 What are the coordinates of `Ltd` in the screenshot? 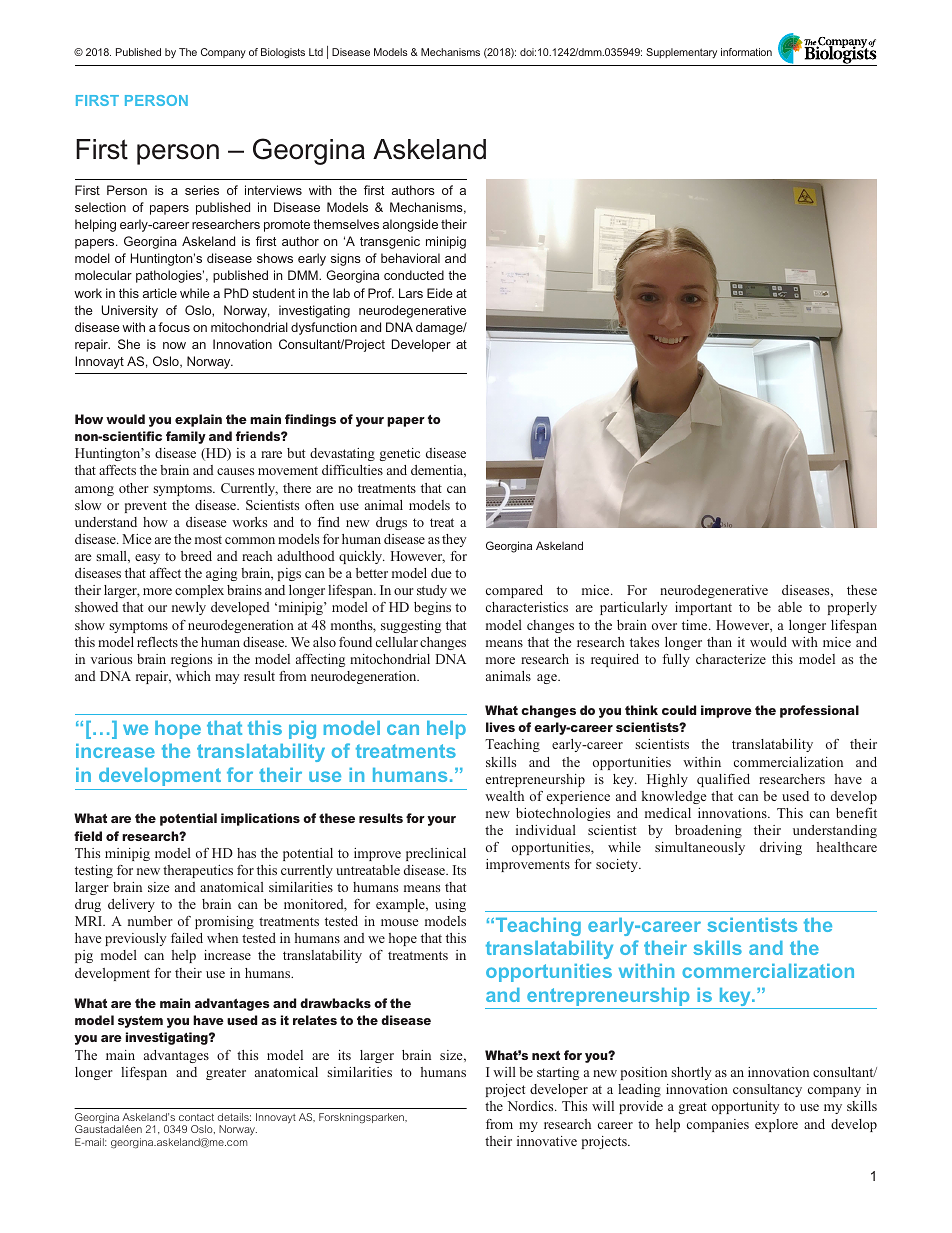 It's located at (316, 52).
